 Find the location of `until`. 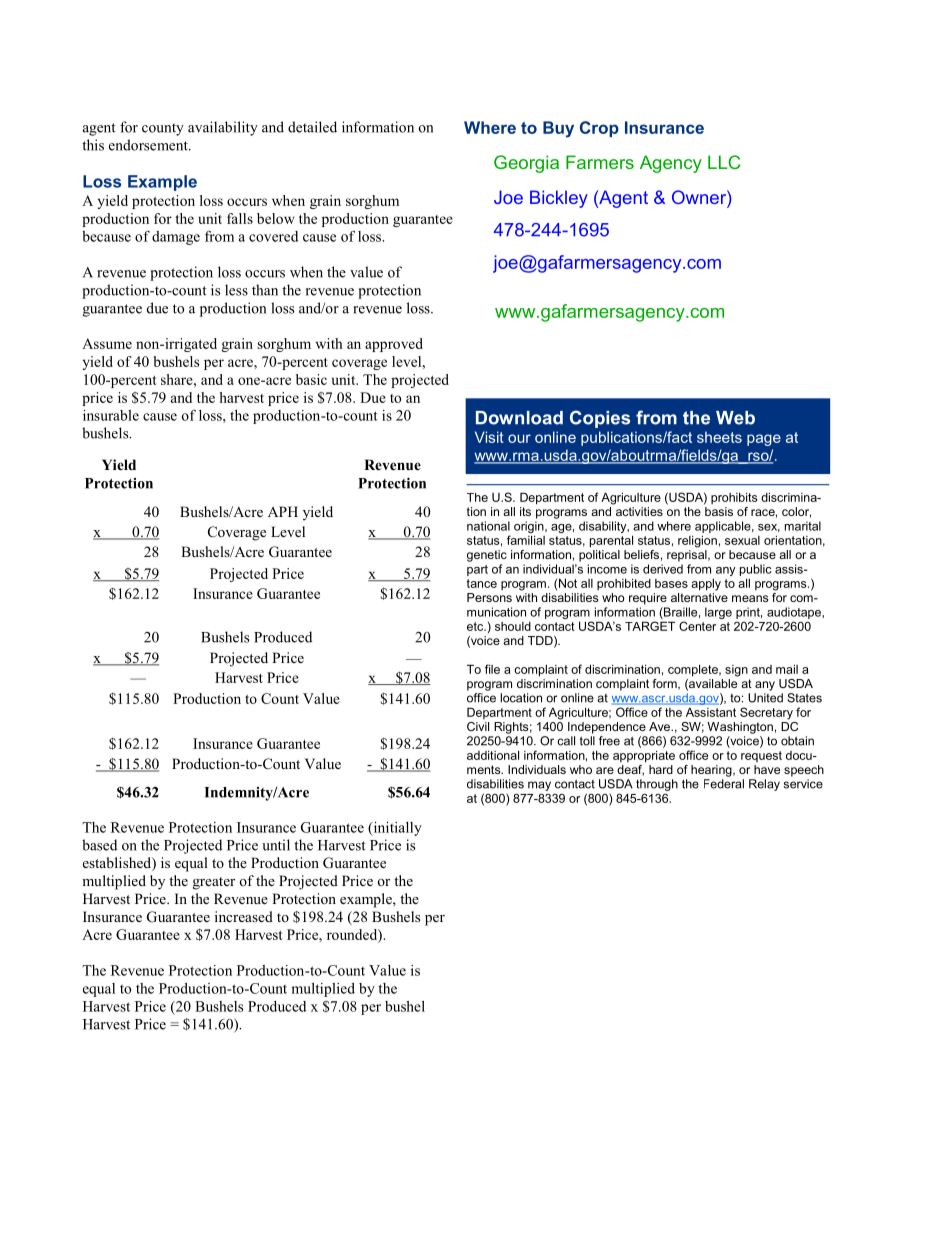

until is located at coordinates (276, 845).
